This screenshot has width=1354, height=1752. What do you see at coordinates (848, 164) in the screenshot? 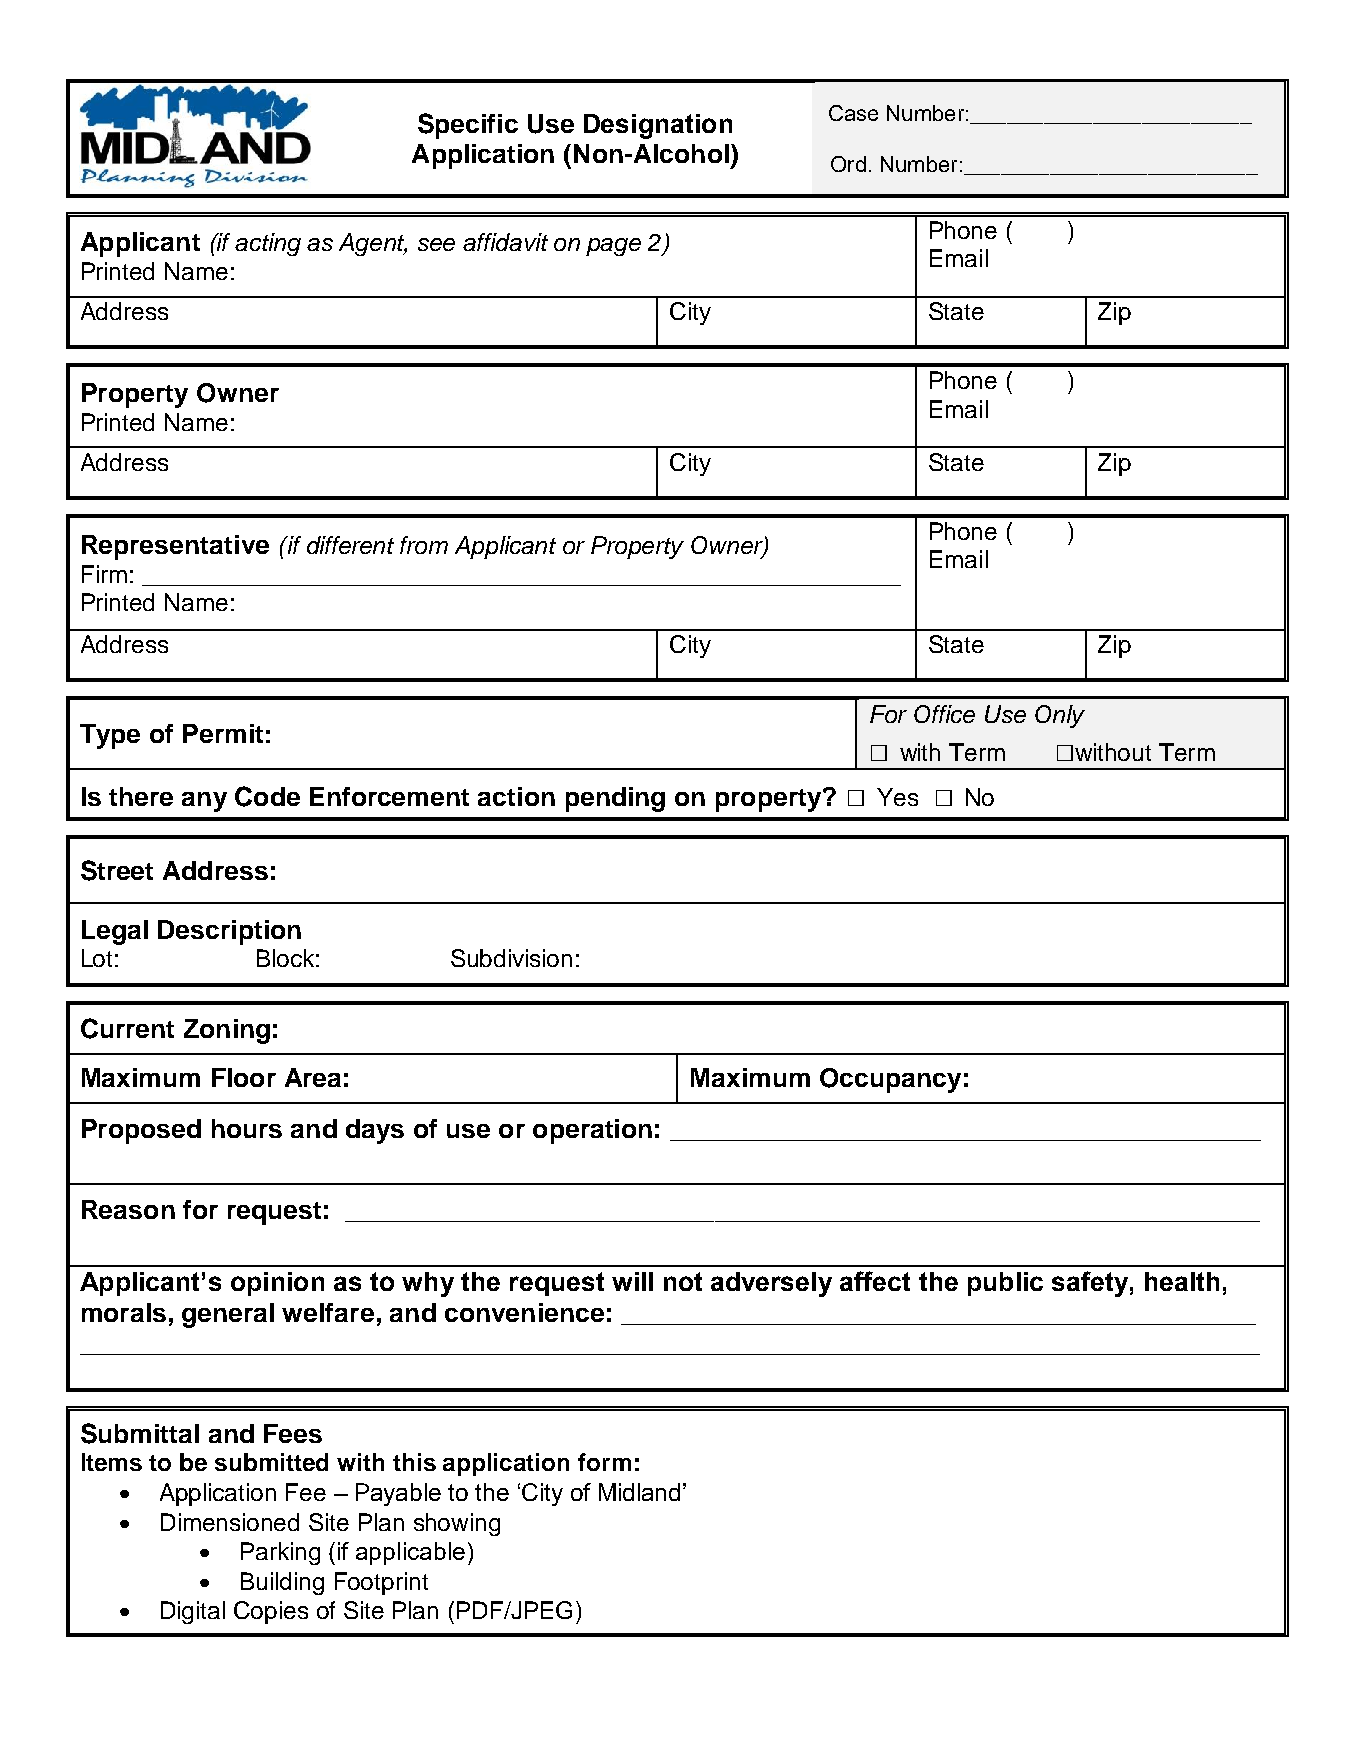
I see `Ord` at bounding box center [848, 164].
